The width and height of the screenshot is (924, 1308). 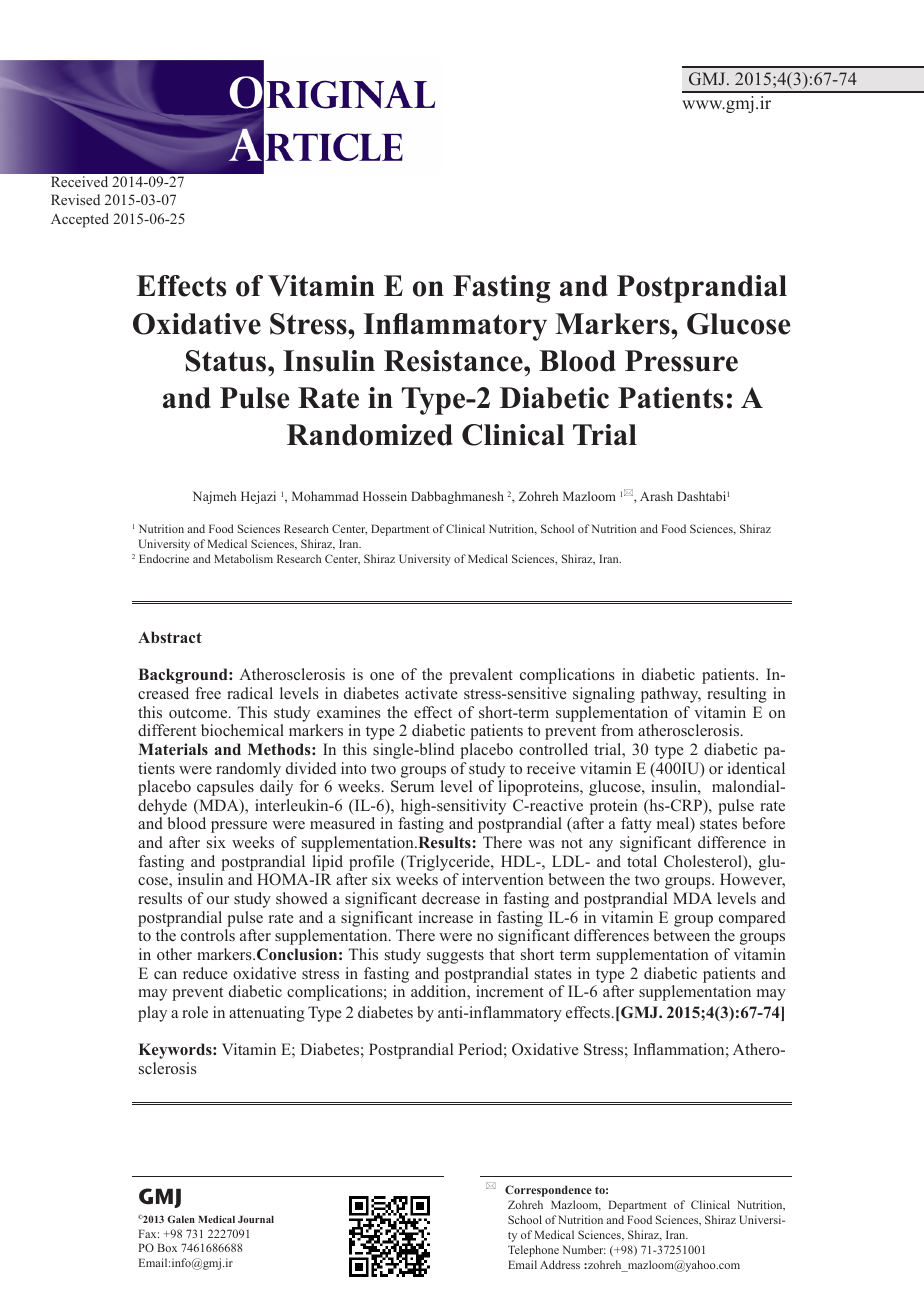 I want to click on Hossein, so click(x=385, y=496).
